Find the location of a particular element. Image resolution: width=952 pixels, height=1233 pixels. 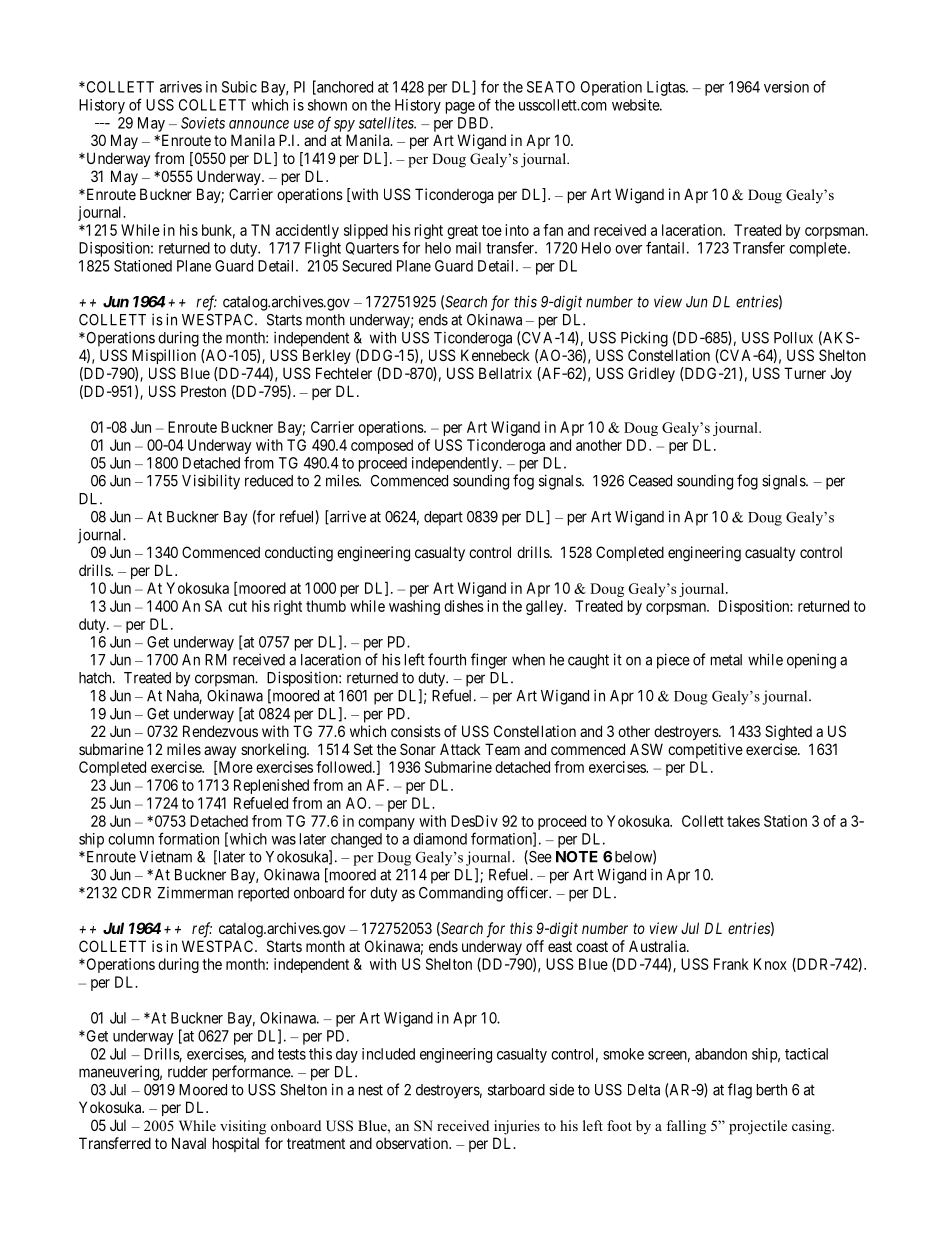

Ceased is located at coordinates (650, 481).
